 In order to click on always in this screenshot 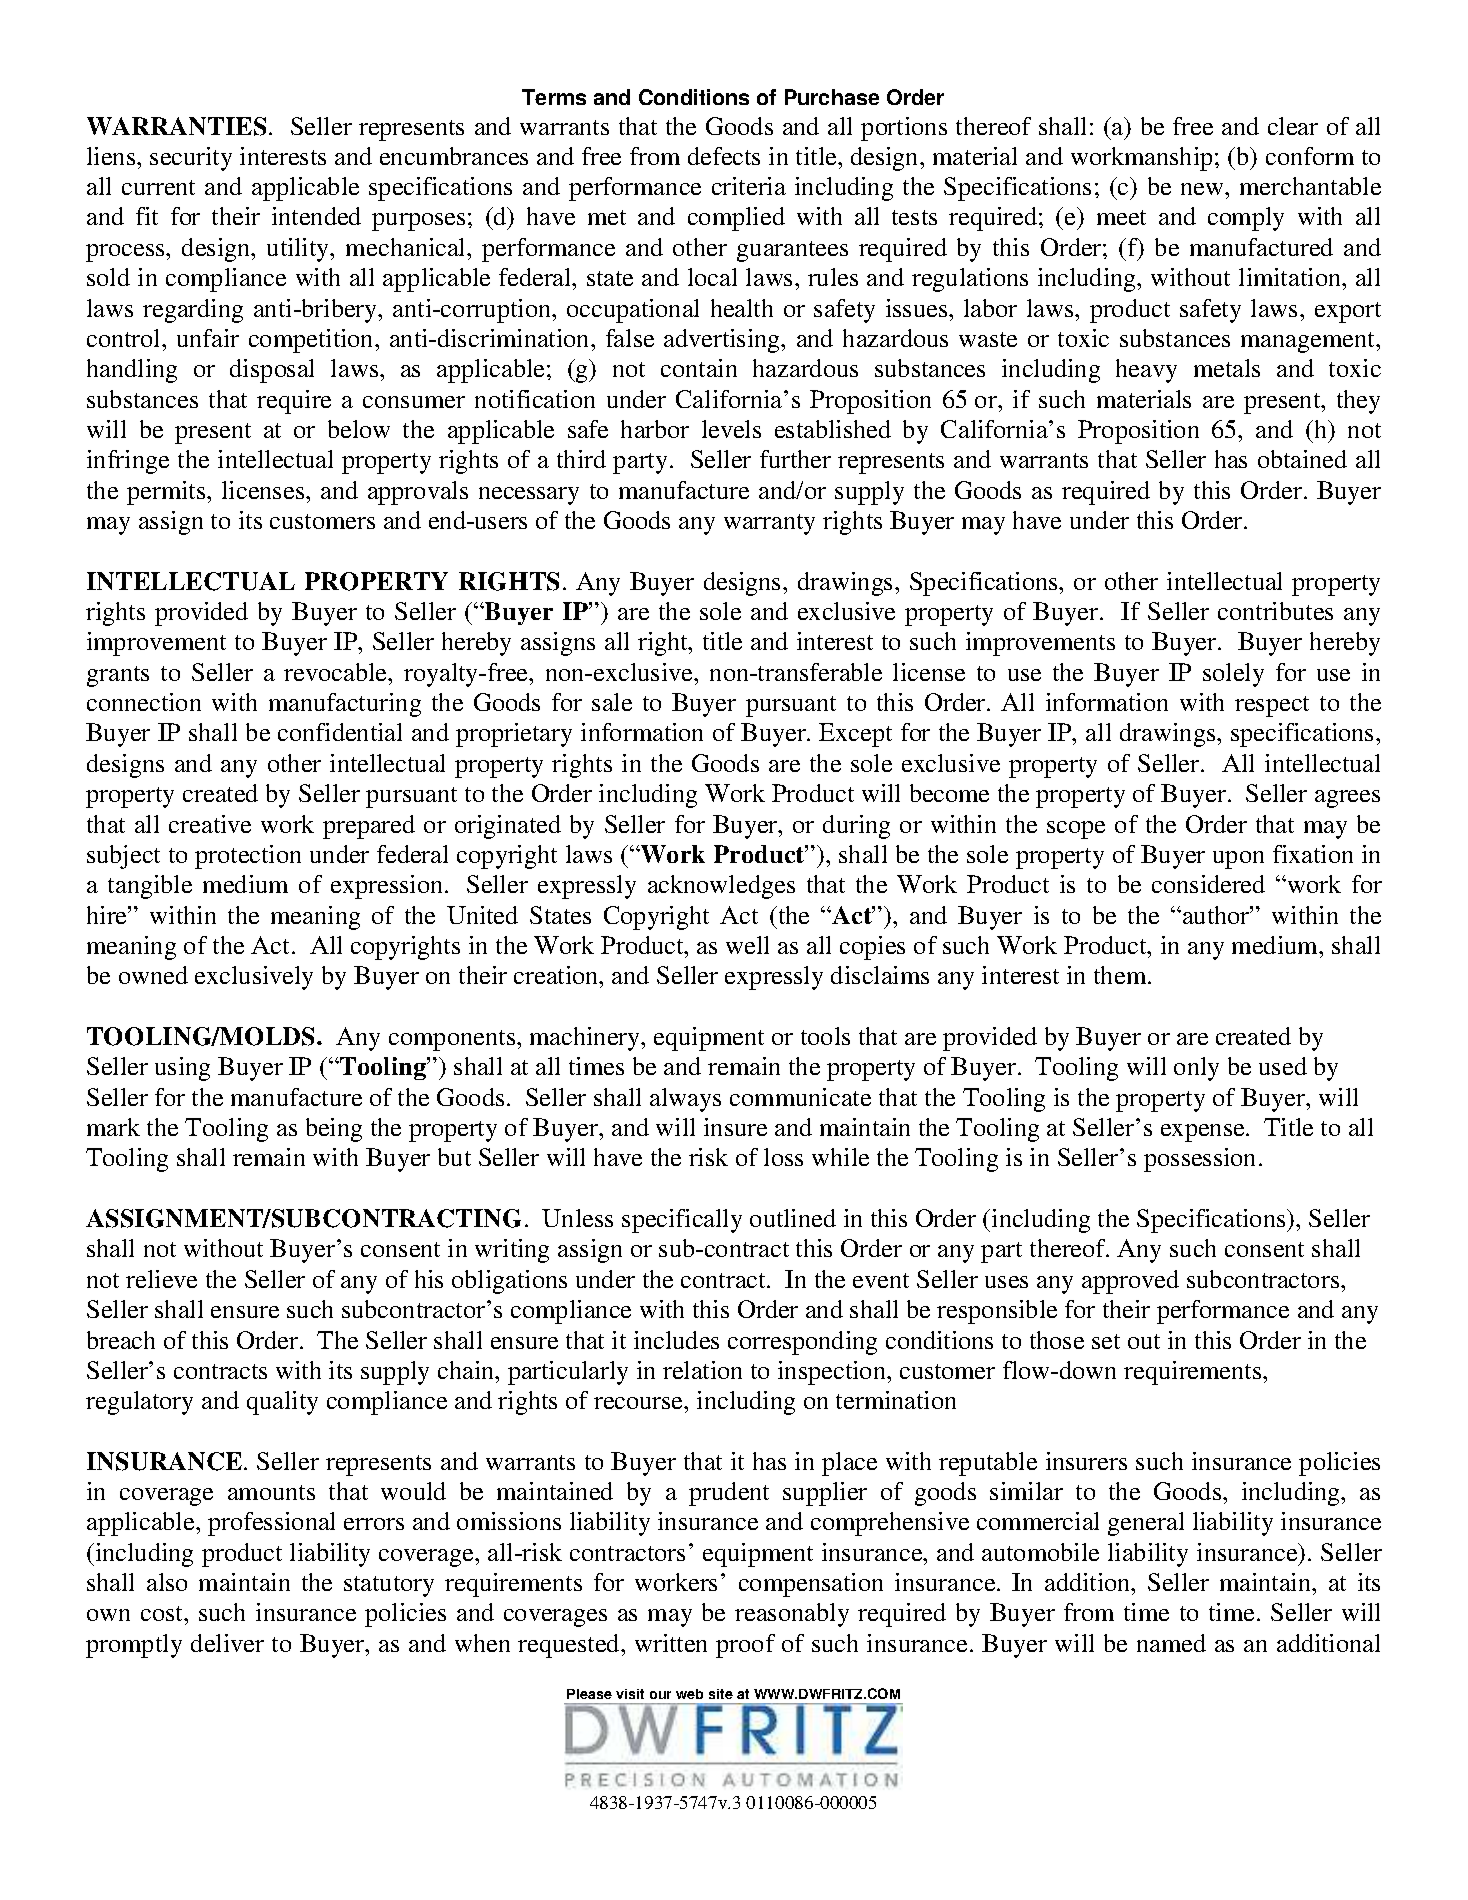, I will do `click(685, 1100)`.
